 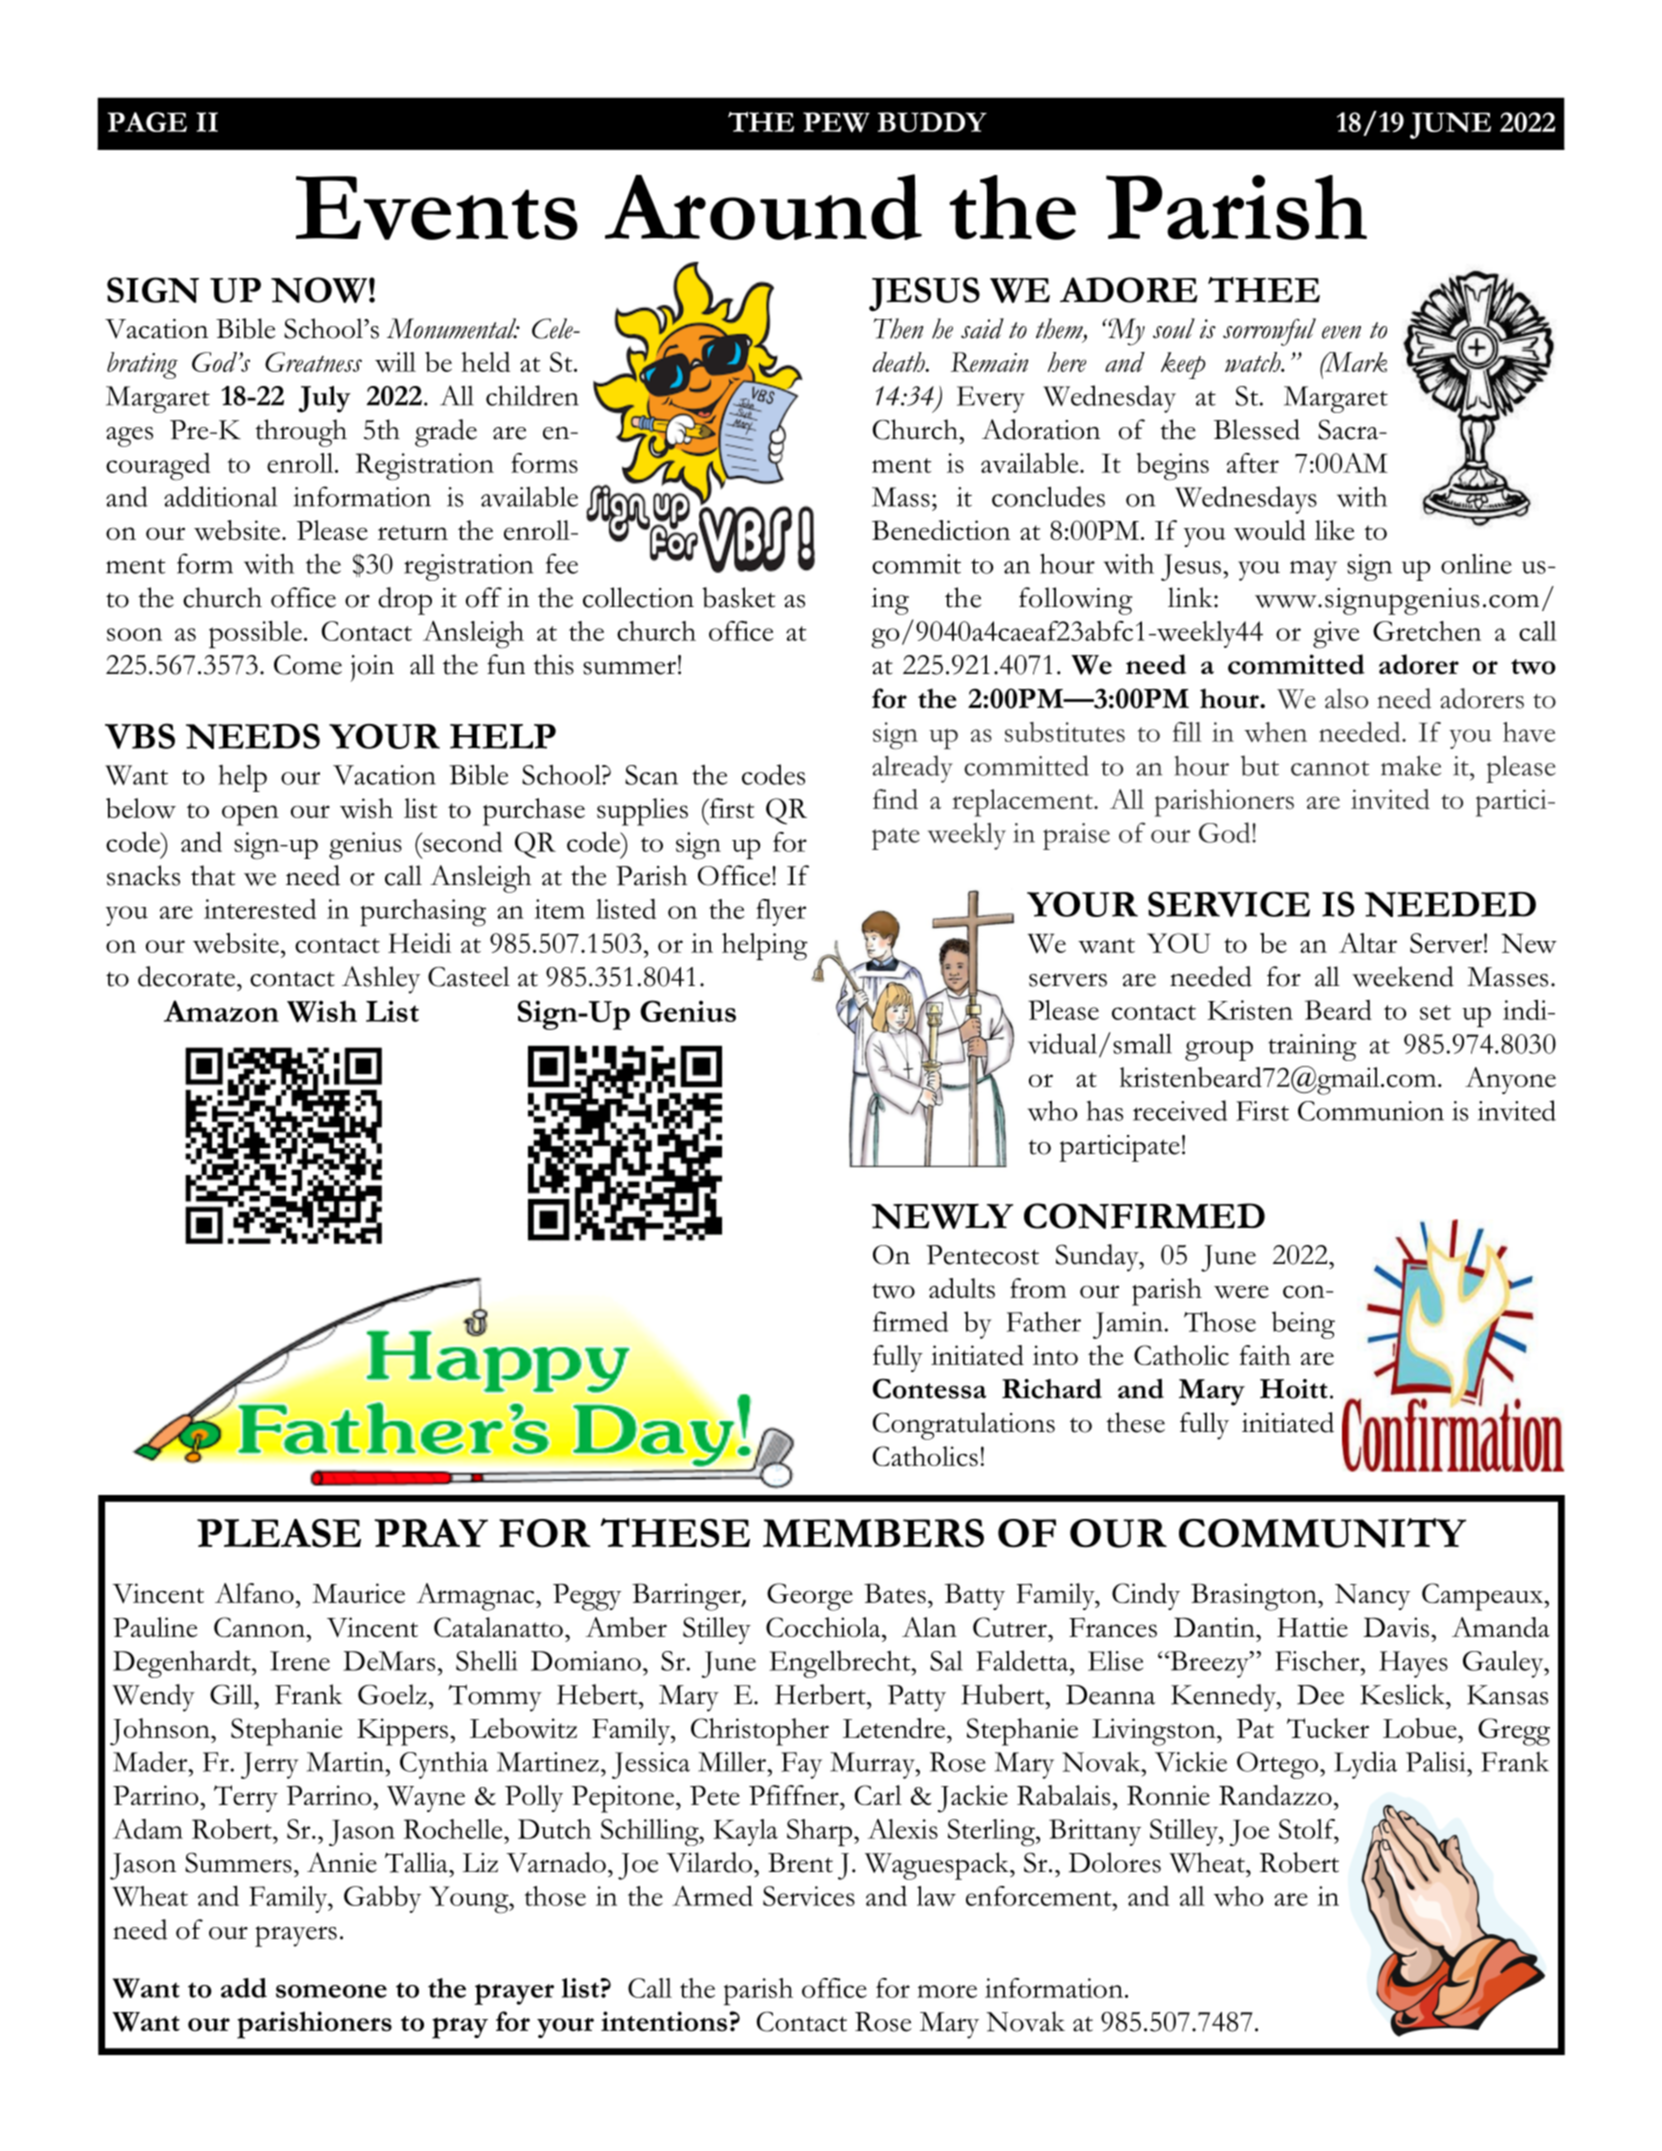 I want to click on Communion, so click(x=1371, y=1111).
